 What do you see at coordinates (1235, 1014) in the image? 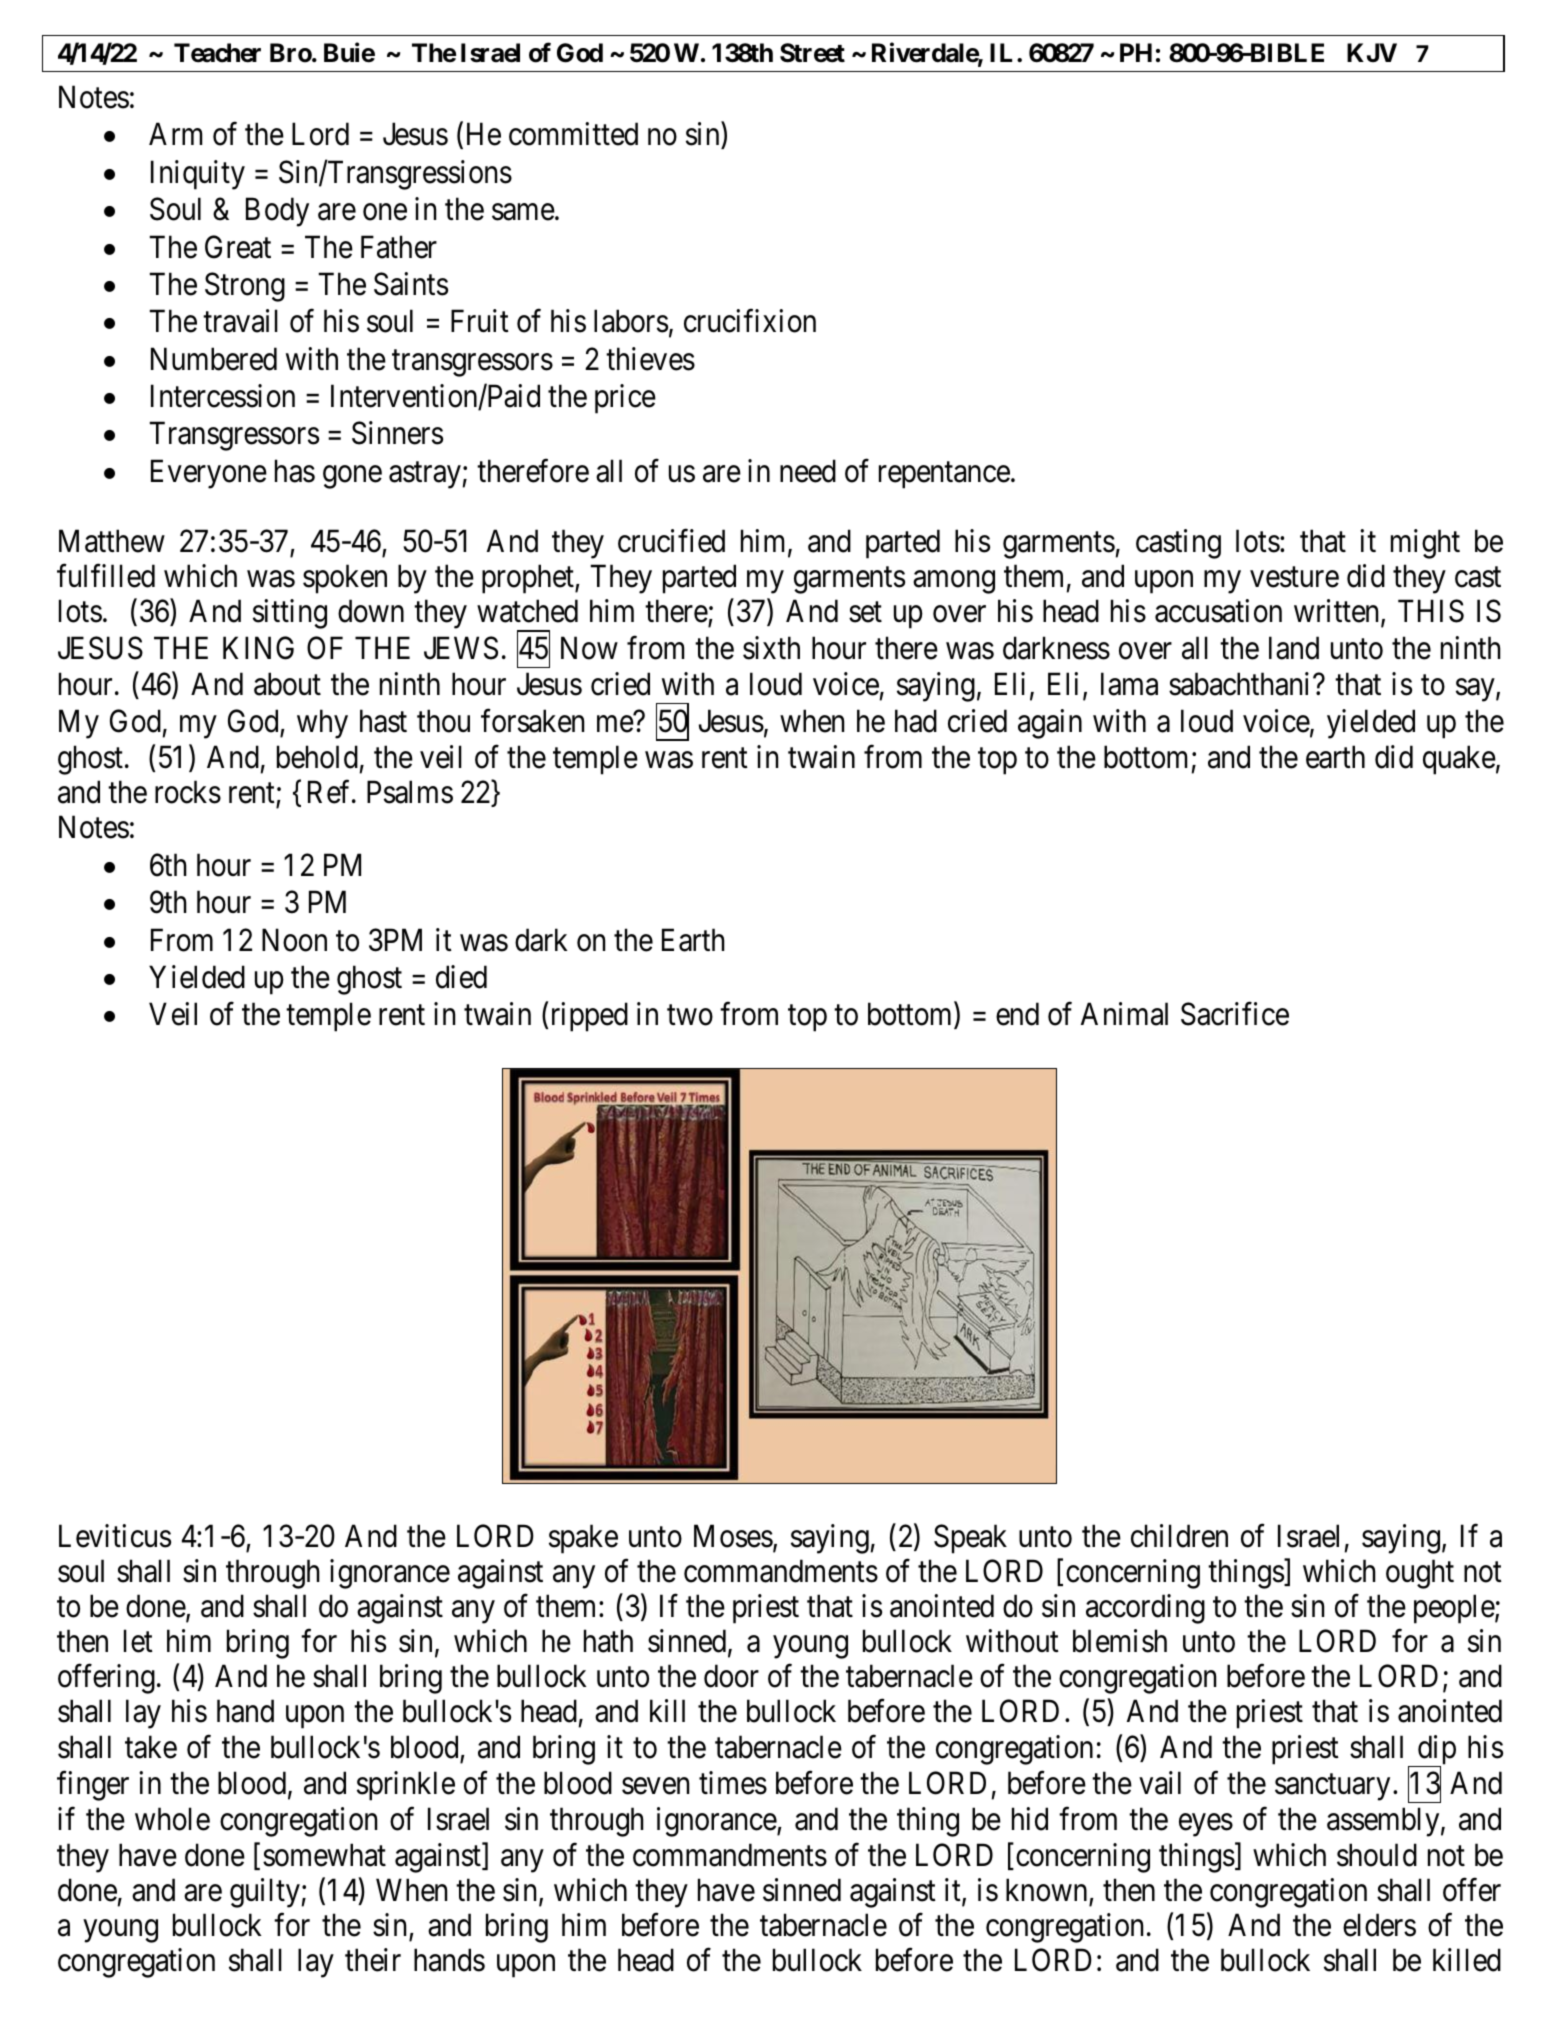
I see `Sacrifice` at bounding box center [1235, 1014].
